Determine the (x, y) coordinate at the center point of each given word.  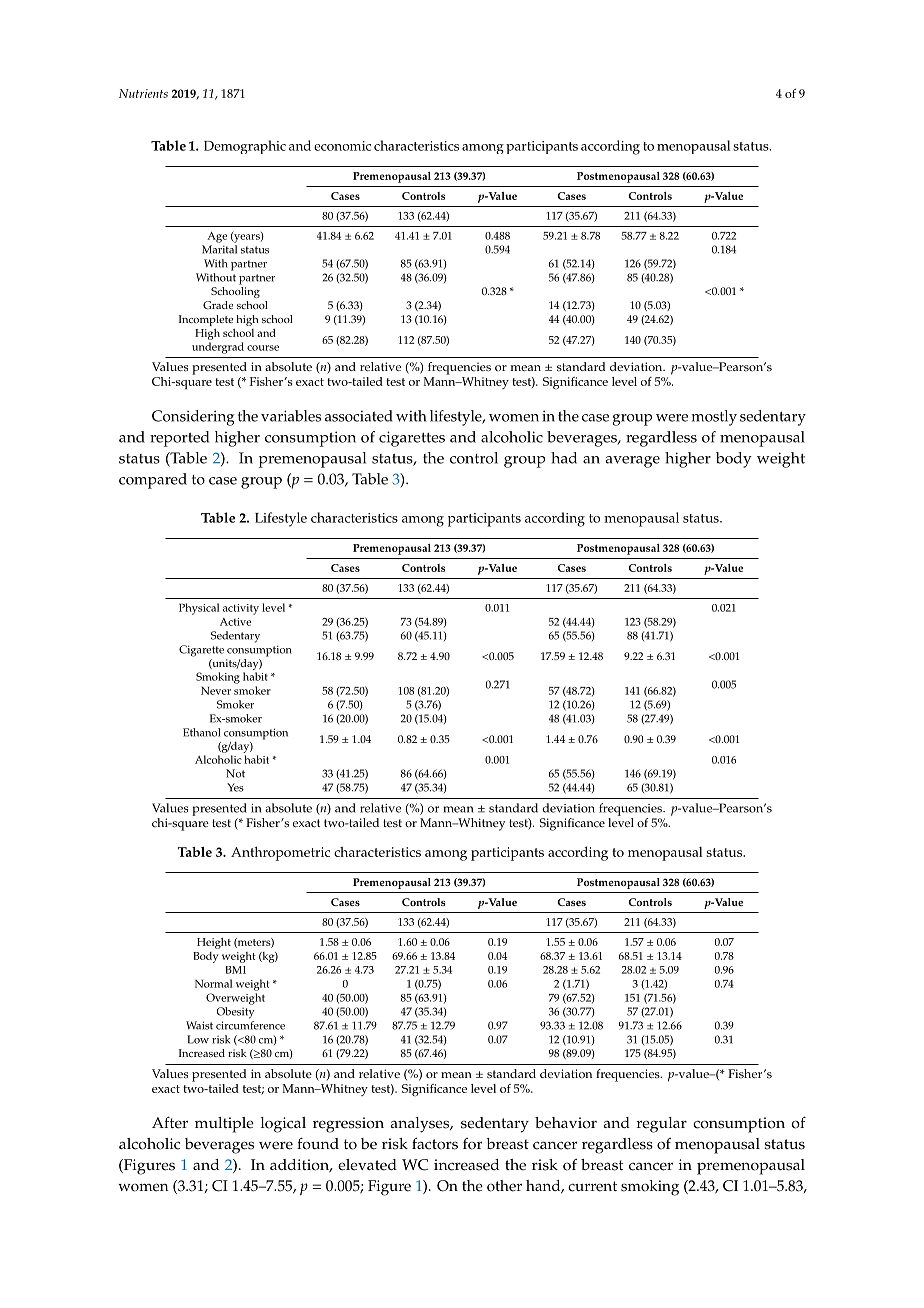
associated (359, 416)
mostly (714, 418)
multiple (224, 1125)
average (632, 462)
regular (662, 1125)
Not (235, 773)
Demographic (245, 147)
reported (179, 439)
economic (342, 146)
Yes (235, 787)
